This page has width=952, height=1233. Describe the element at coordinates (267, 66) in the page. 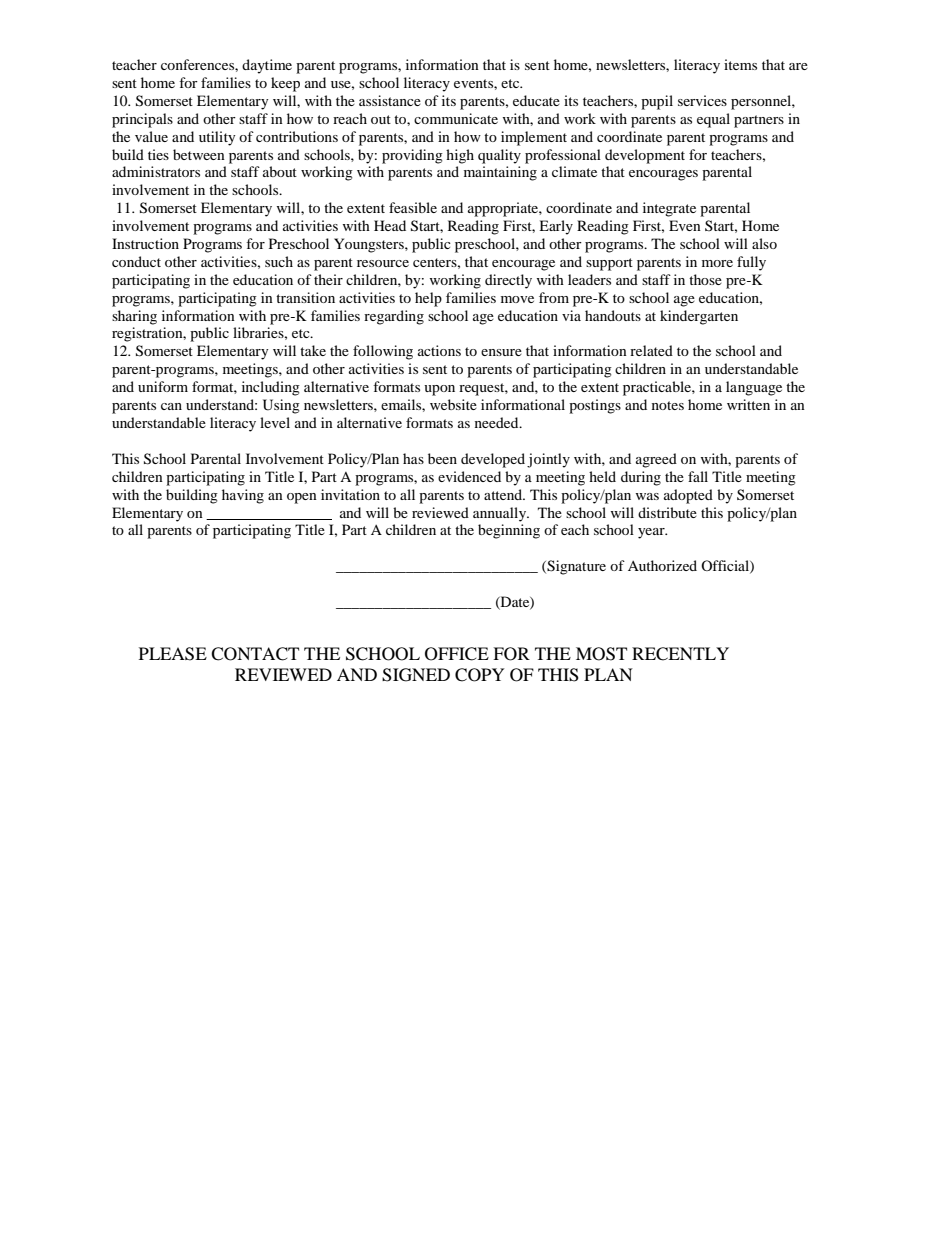

I see `daytime` at that location.
